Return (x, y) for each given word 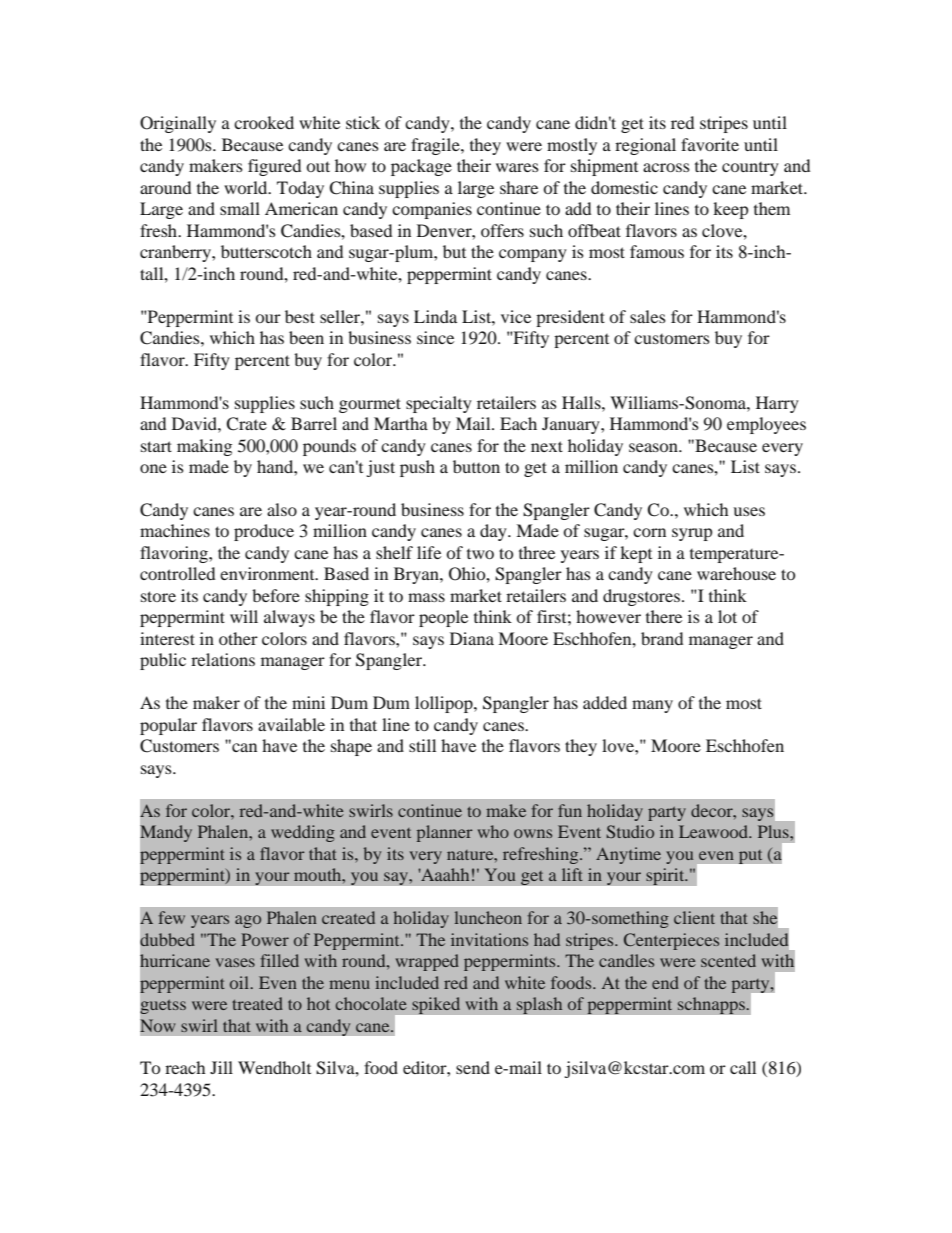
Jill (221, 1067)
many (652, 706)
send (473, 1067)
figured (274, 167)
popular (168, 726)
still (422, 745)
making (204, 447)
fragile (436, 146)
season (654, 447)
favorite (710, 144)
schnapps (712, 1005)
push (417, 468)
